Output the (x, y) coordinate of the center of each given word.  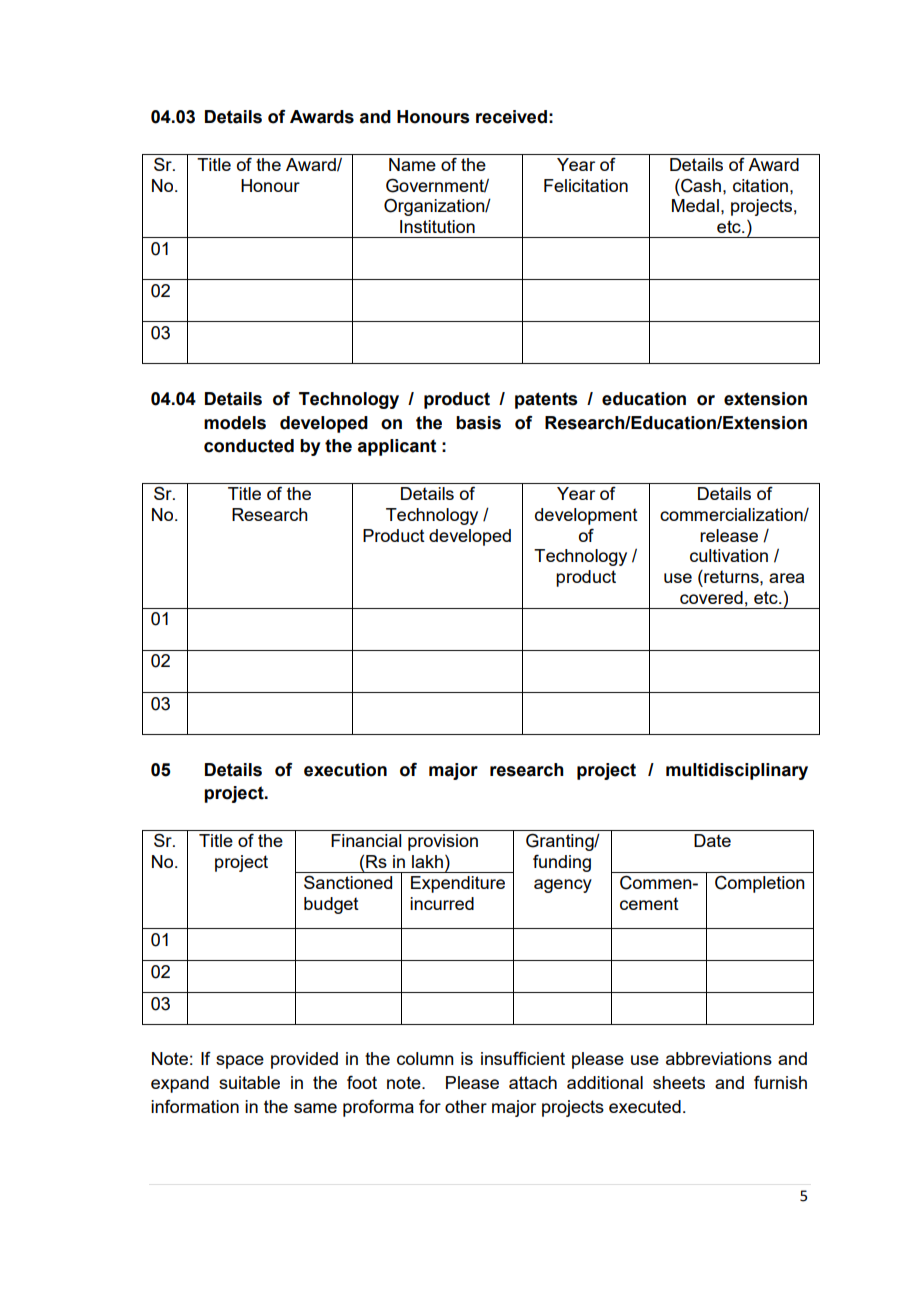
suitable (249, 1082)
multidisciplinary (737, 771)
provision (443, 842)
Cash (701, 185)
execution (345, 770)
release (729, 535)
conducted (249, 446)
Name (412, 164)
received (511, 117)
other (466, 1106)
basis (478, 423)
